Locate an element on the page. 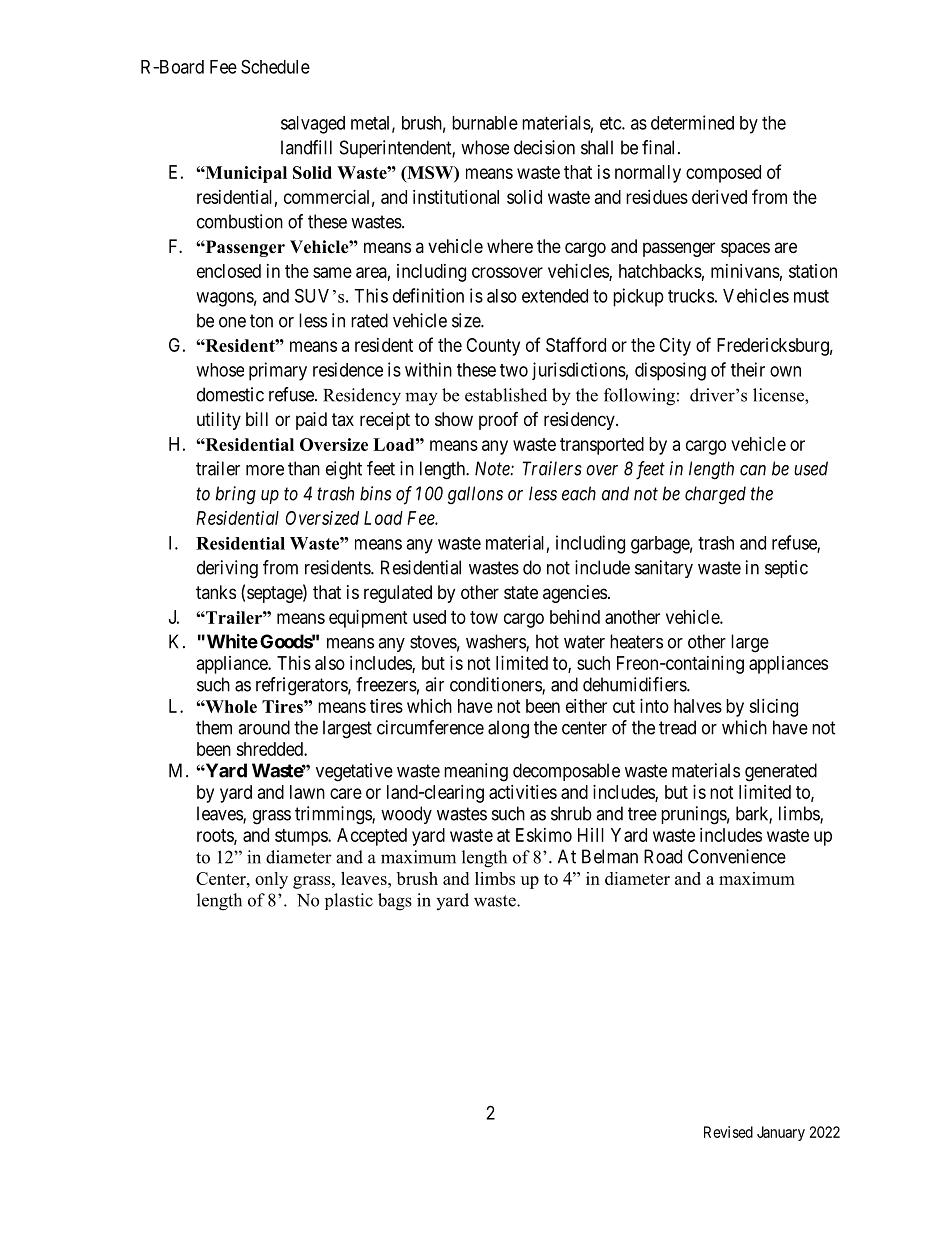 The width and height of the document is (952, 1233). charged is located at coordinates (715, 495).
